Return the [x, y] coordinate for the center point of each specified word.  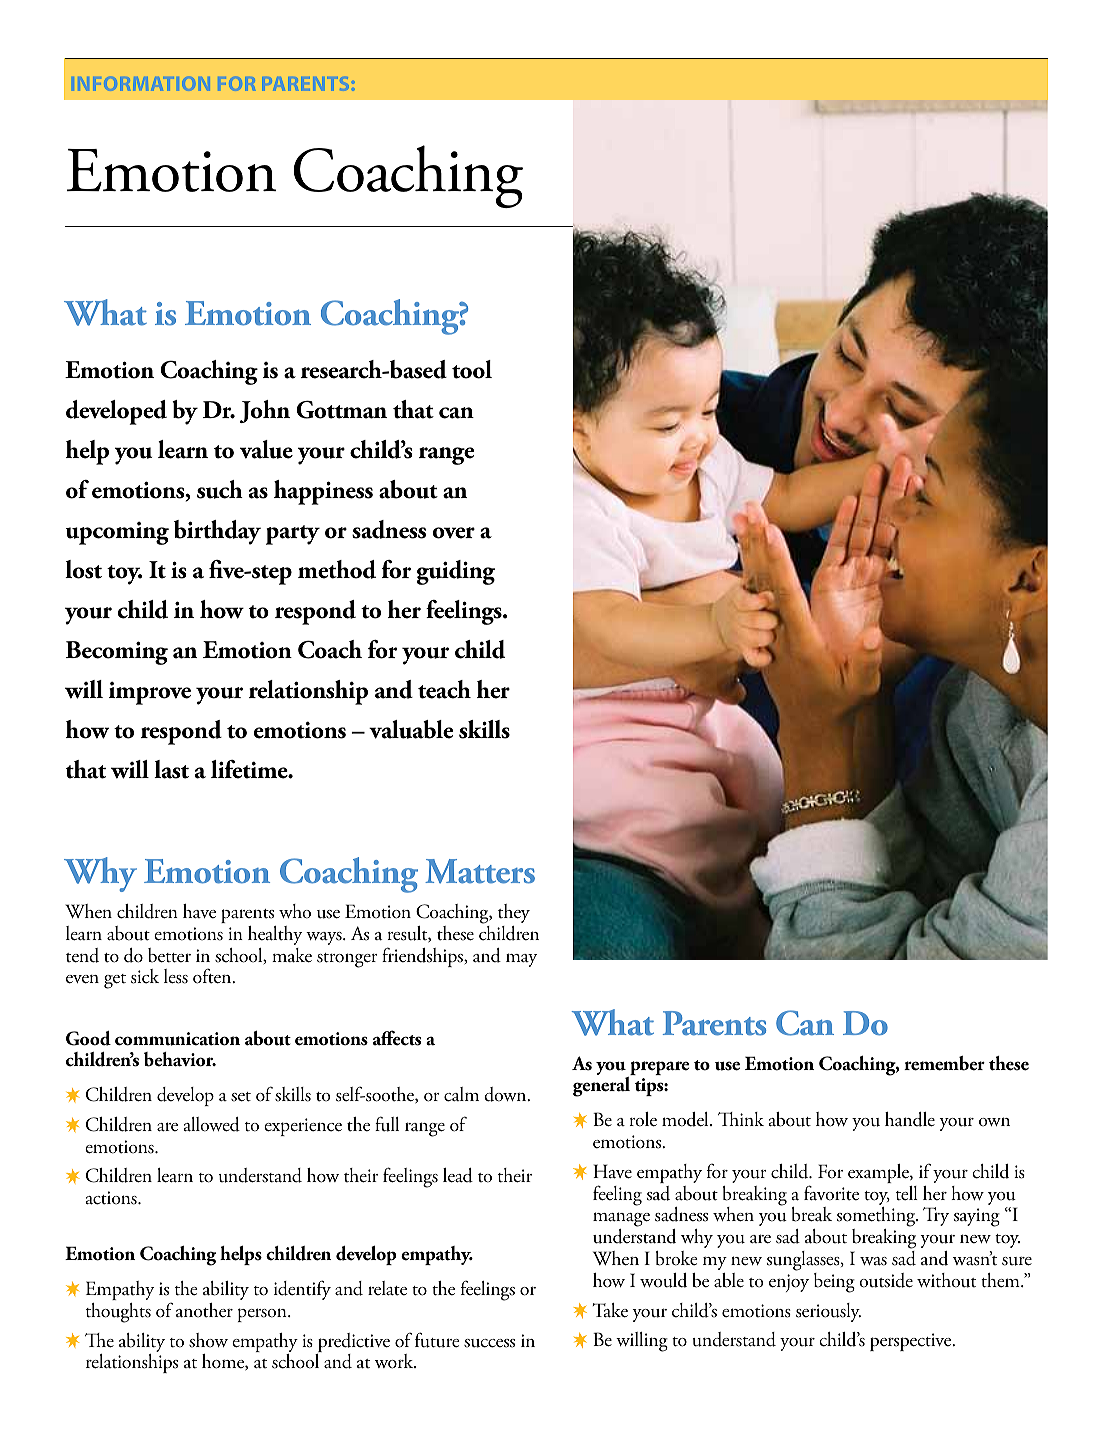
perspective [912, 1342]
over [454, 533]
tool [472, 369]
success [489, 1343]
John [265, 411]
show [208, 1340]
